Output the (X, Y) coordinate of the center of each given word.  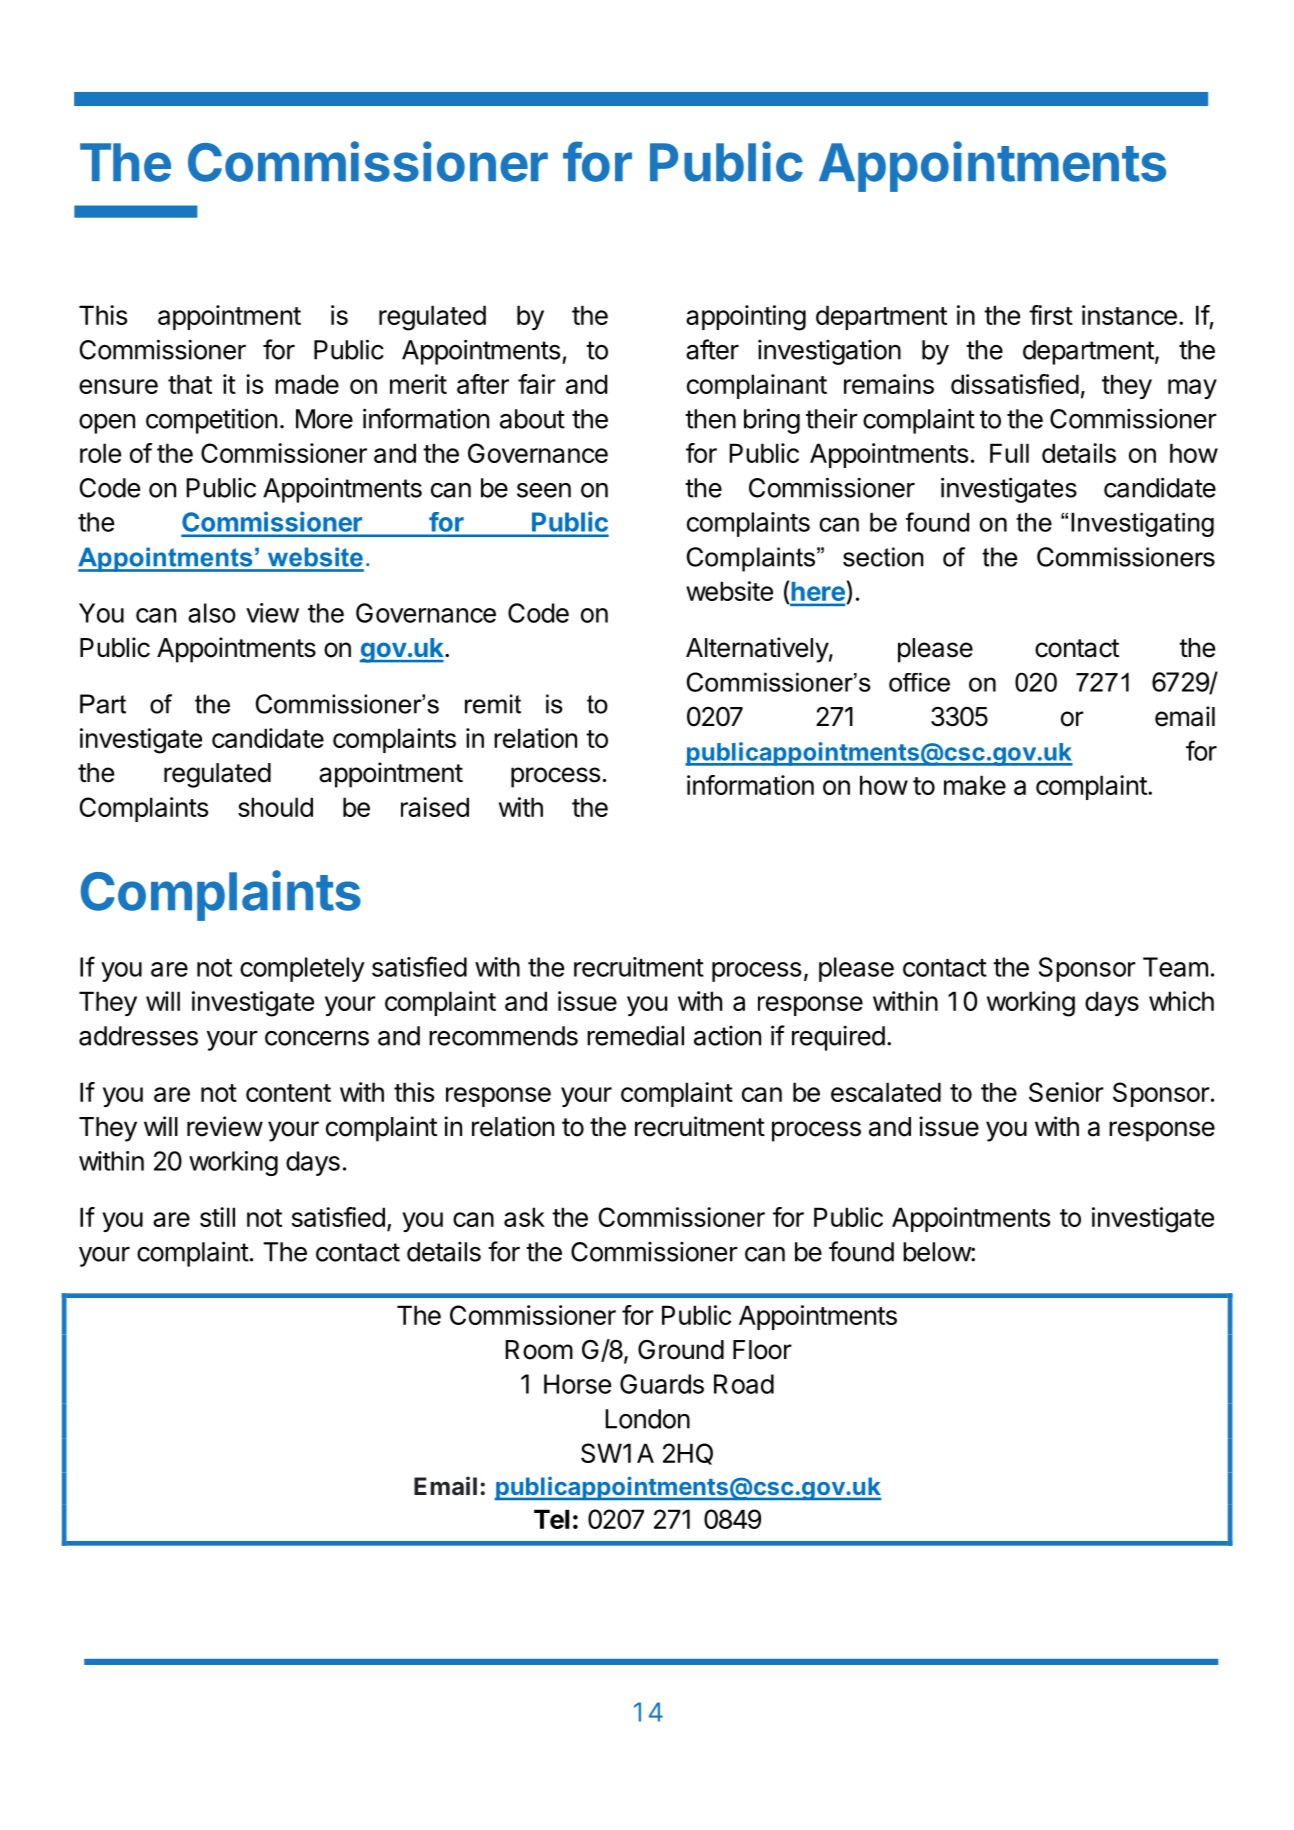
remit (493, 704)
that (190, 384)
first (1051, 315)
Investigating (1142, 525)
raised (435, 807)
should (275, 807)
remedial (635, 1036)
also (212, 613)
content (288, 1093)
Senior (1066, 1092)
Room (539, 1350)
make (975, 785)
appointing (746, 318)
